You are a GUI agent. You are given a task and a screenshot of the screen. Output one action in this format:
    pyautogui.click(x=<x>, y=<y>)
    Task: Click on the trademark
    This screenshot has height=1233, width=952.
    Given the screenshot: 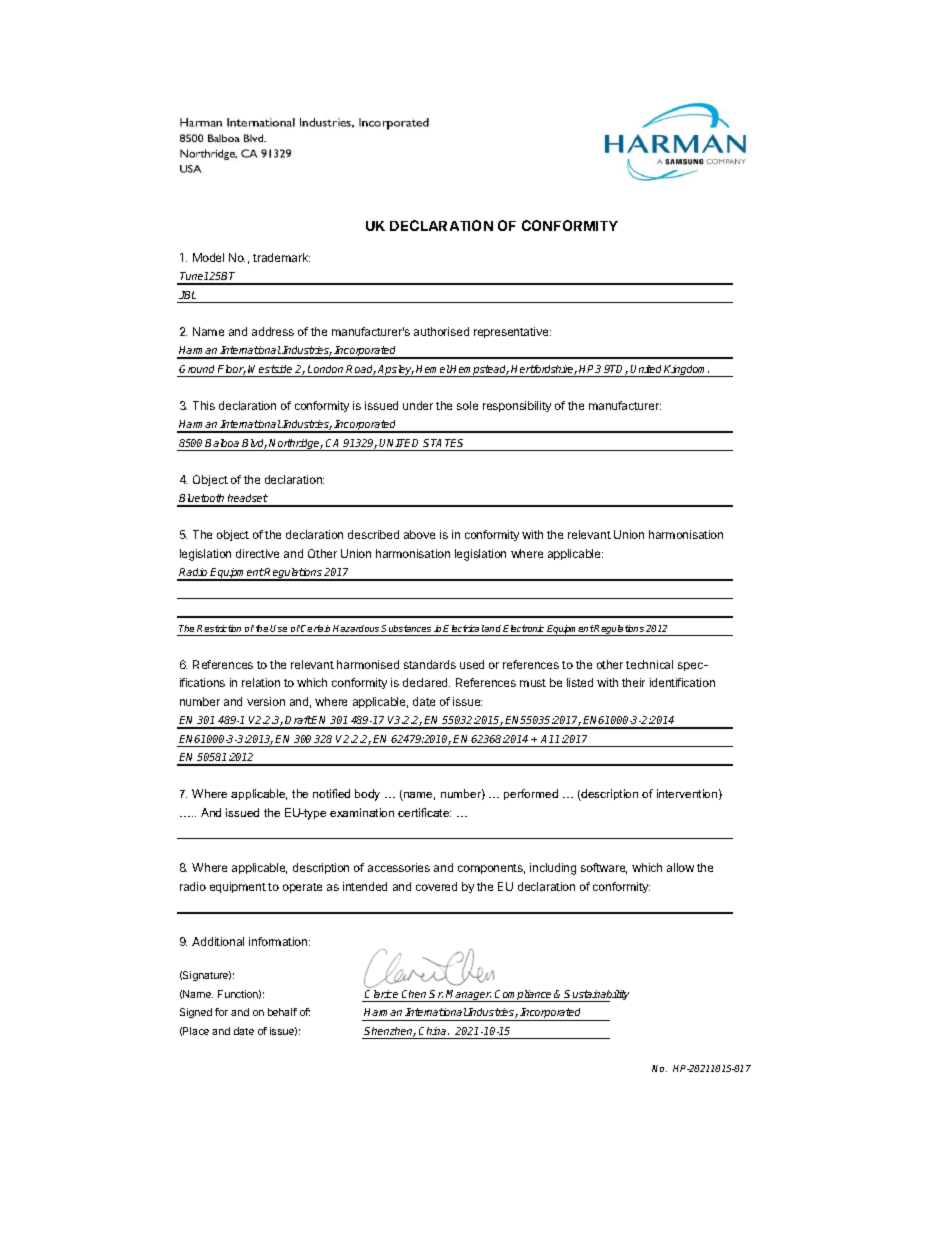 What is the action you would take?
    pyautogui.click(x=281, y=257)
